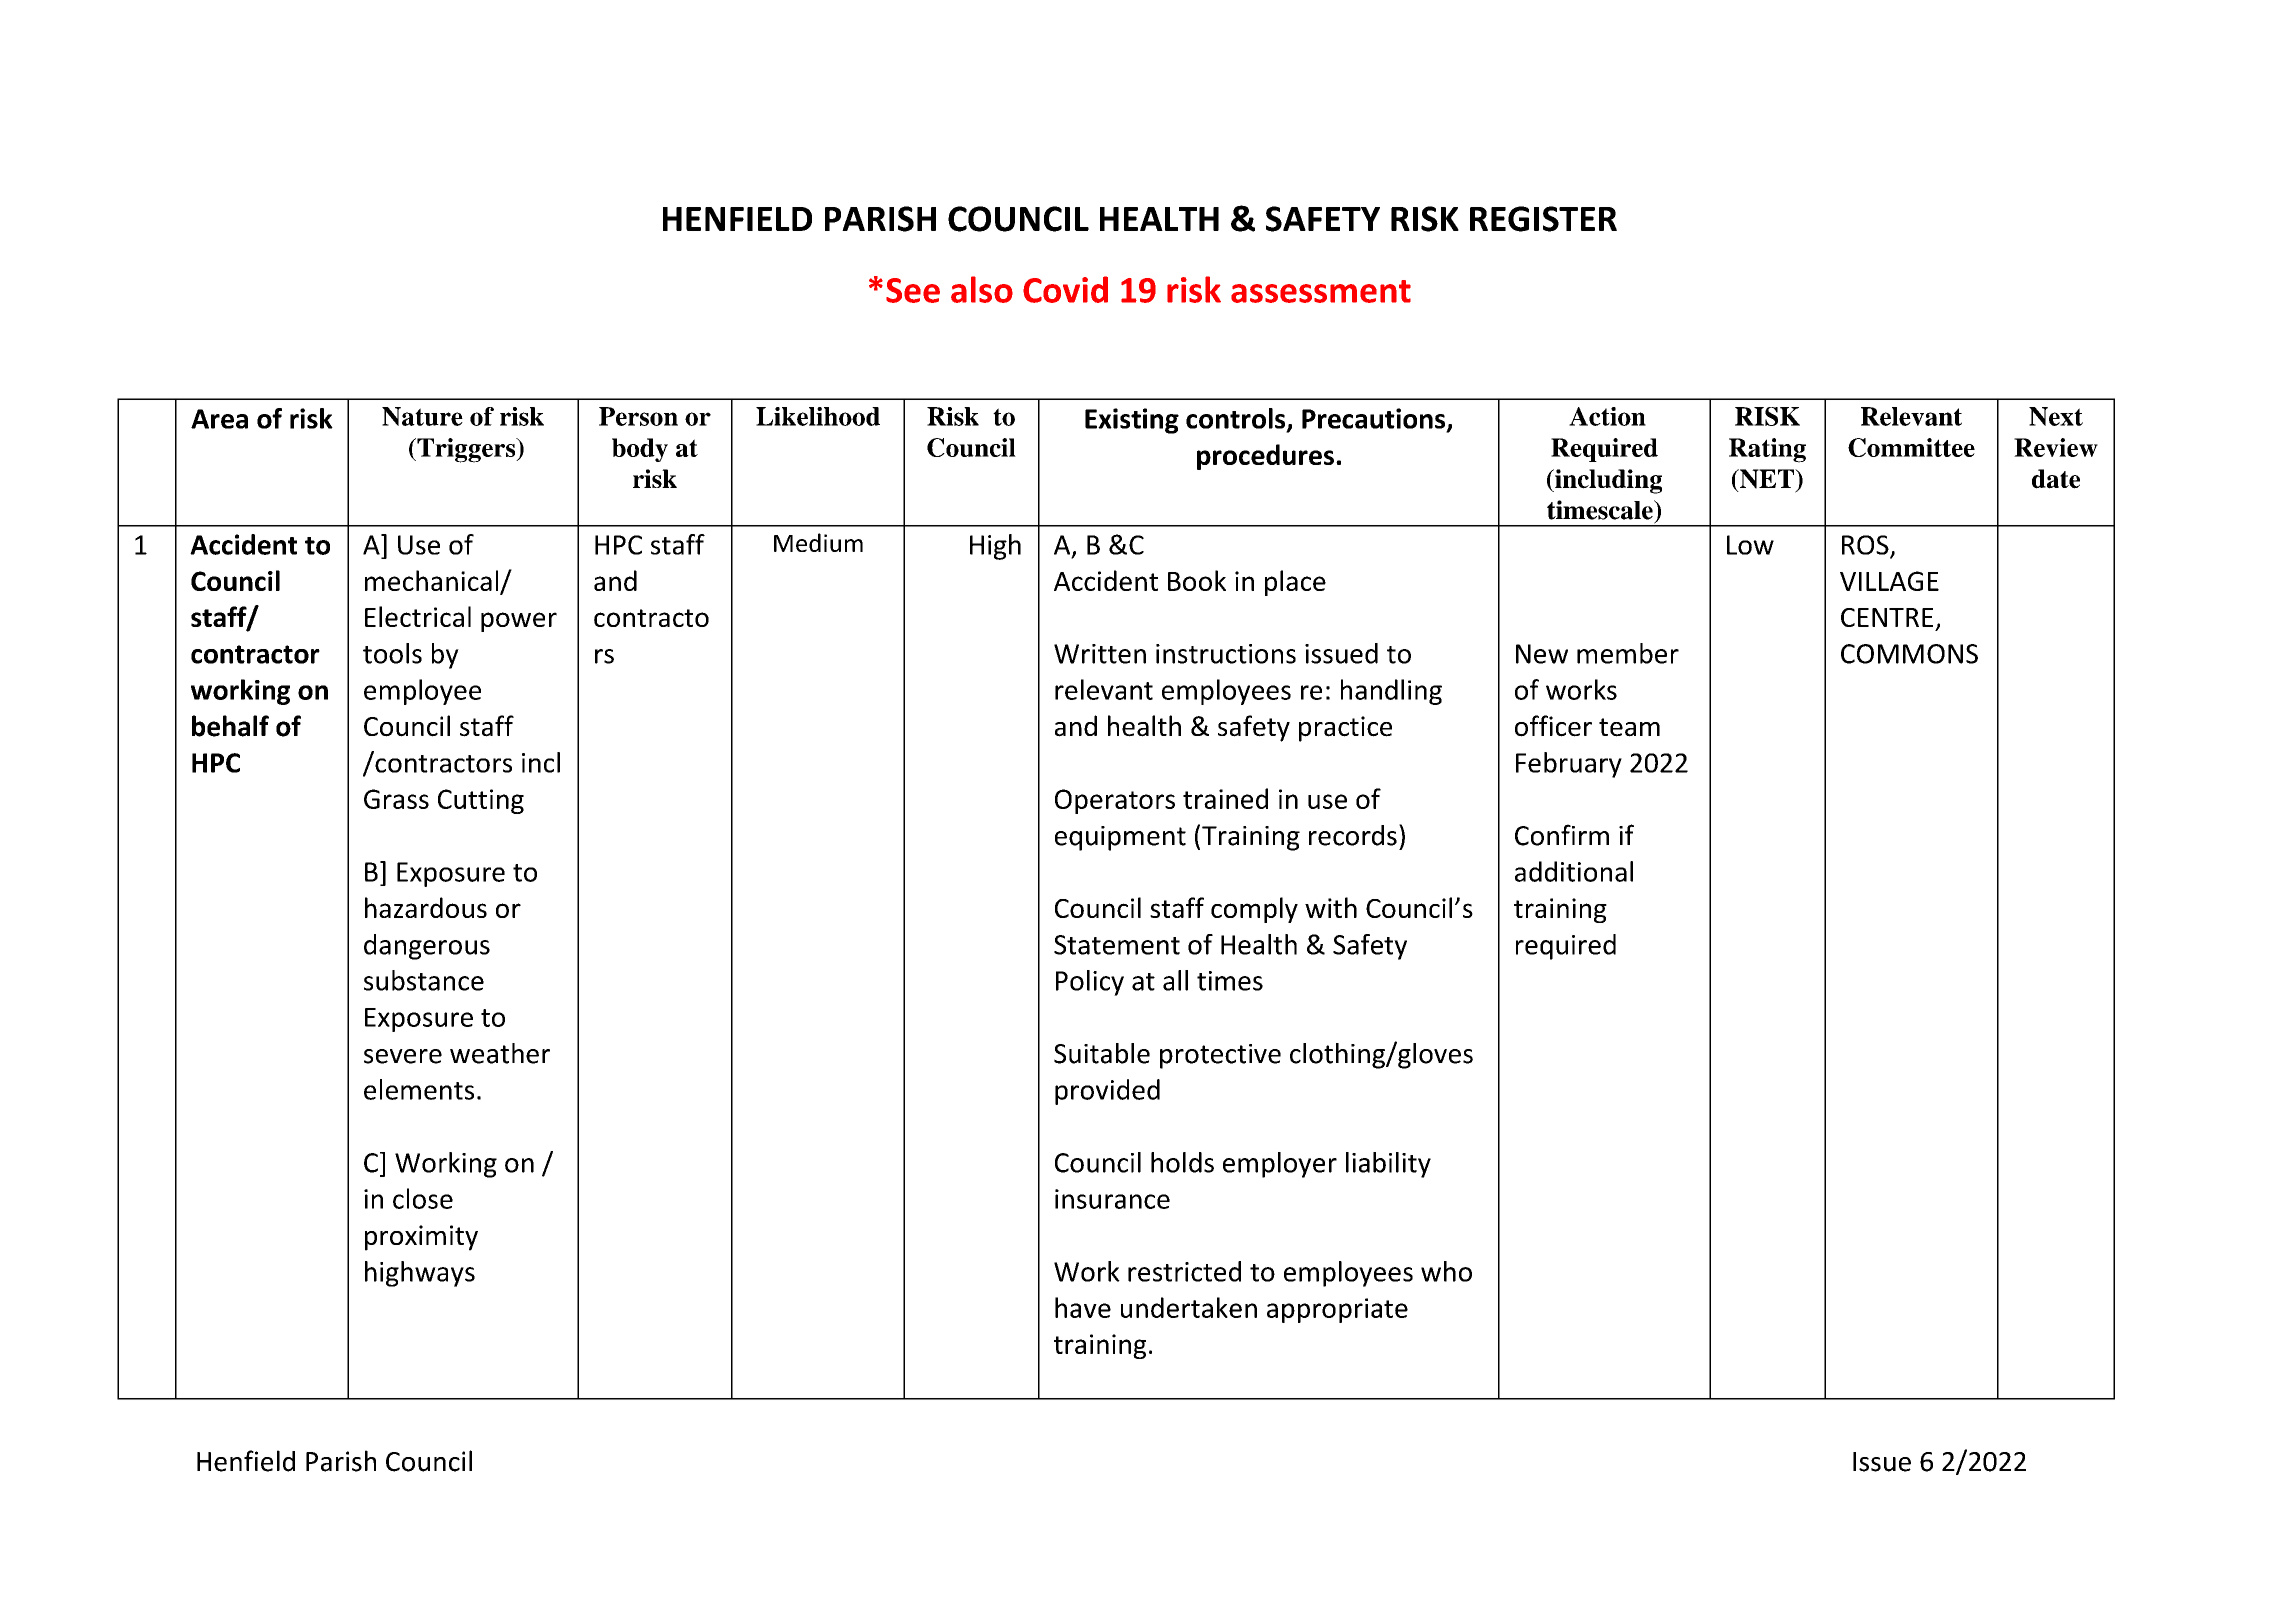 Image resolution: width=2278 pixels, height=1611 pixels. I want to click on Covid, so click(1065, 289).
